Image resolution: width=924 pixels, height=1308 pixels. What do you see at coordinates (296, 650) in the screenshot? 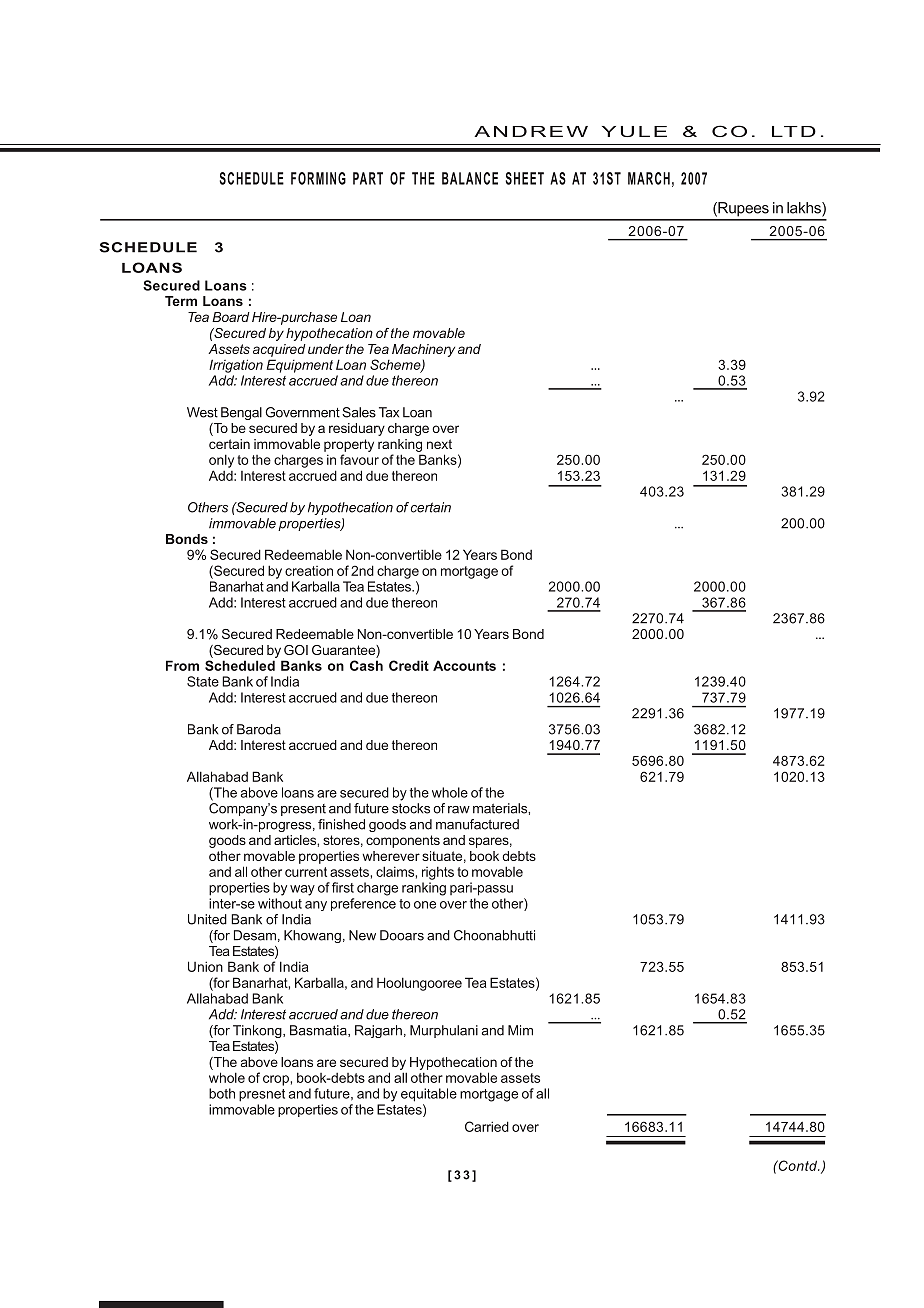
I see `GOI` at bounding box center [296, 650].
